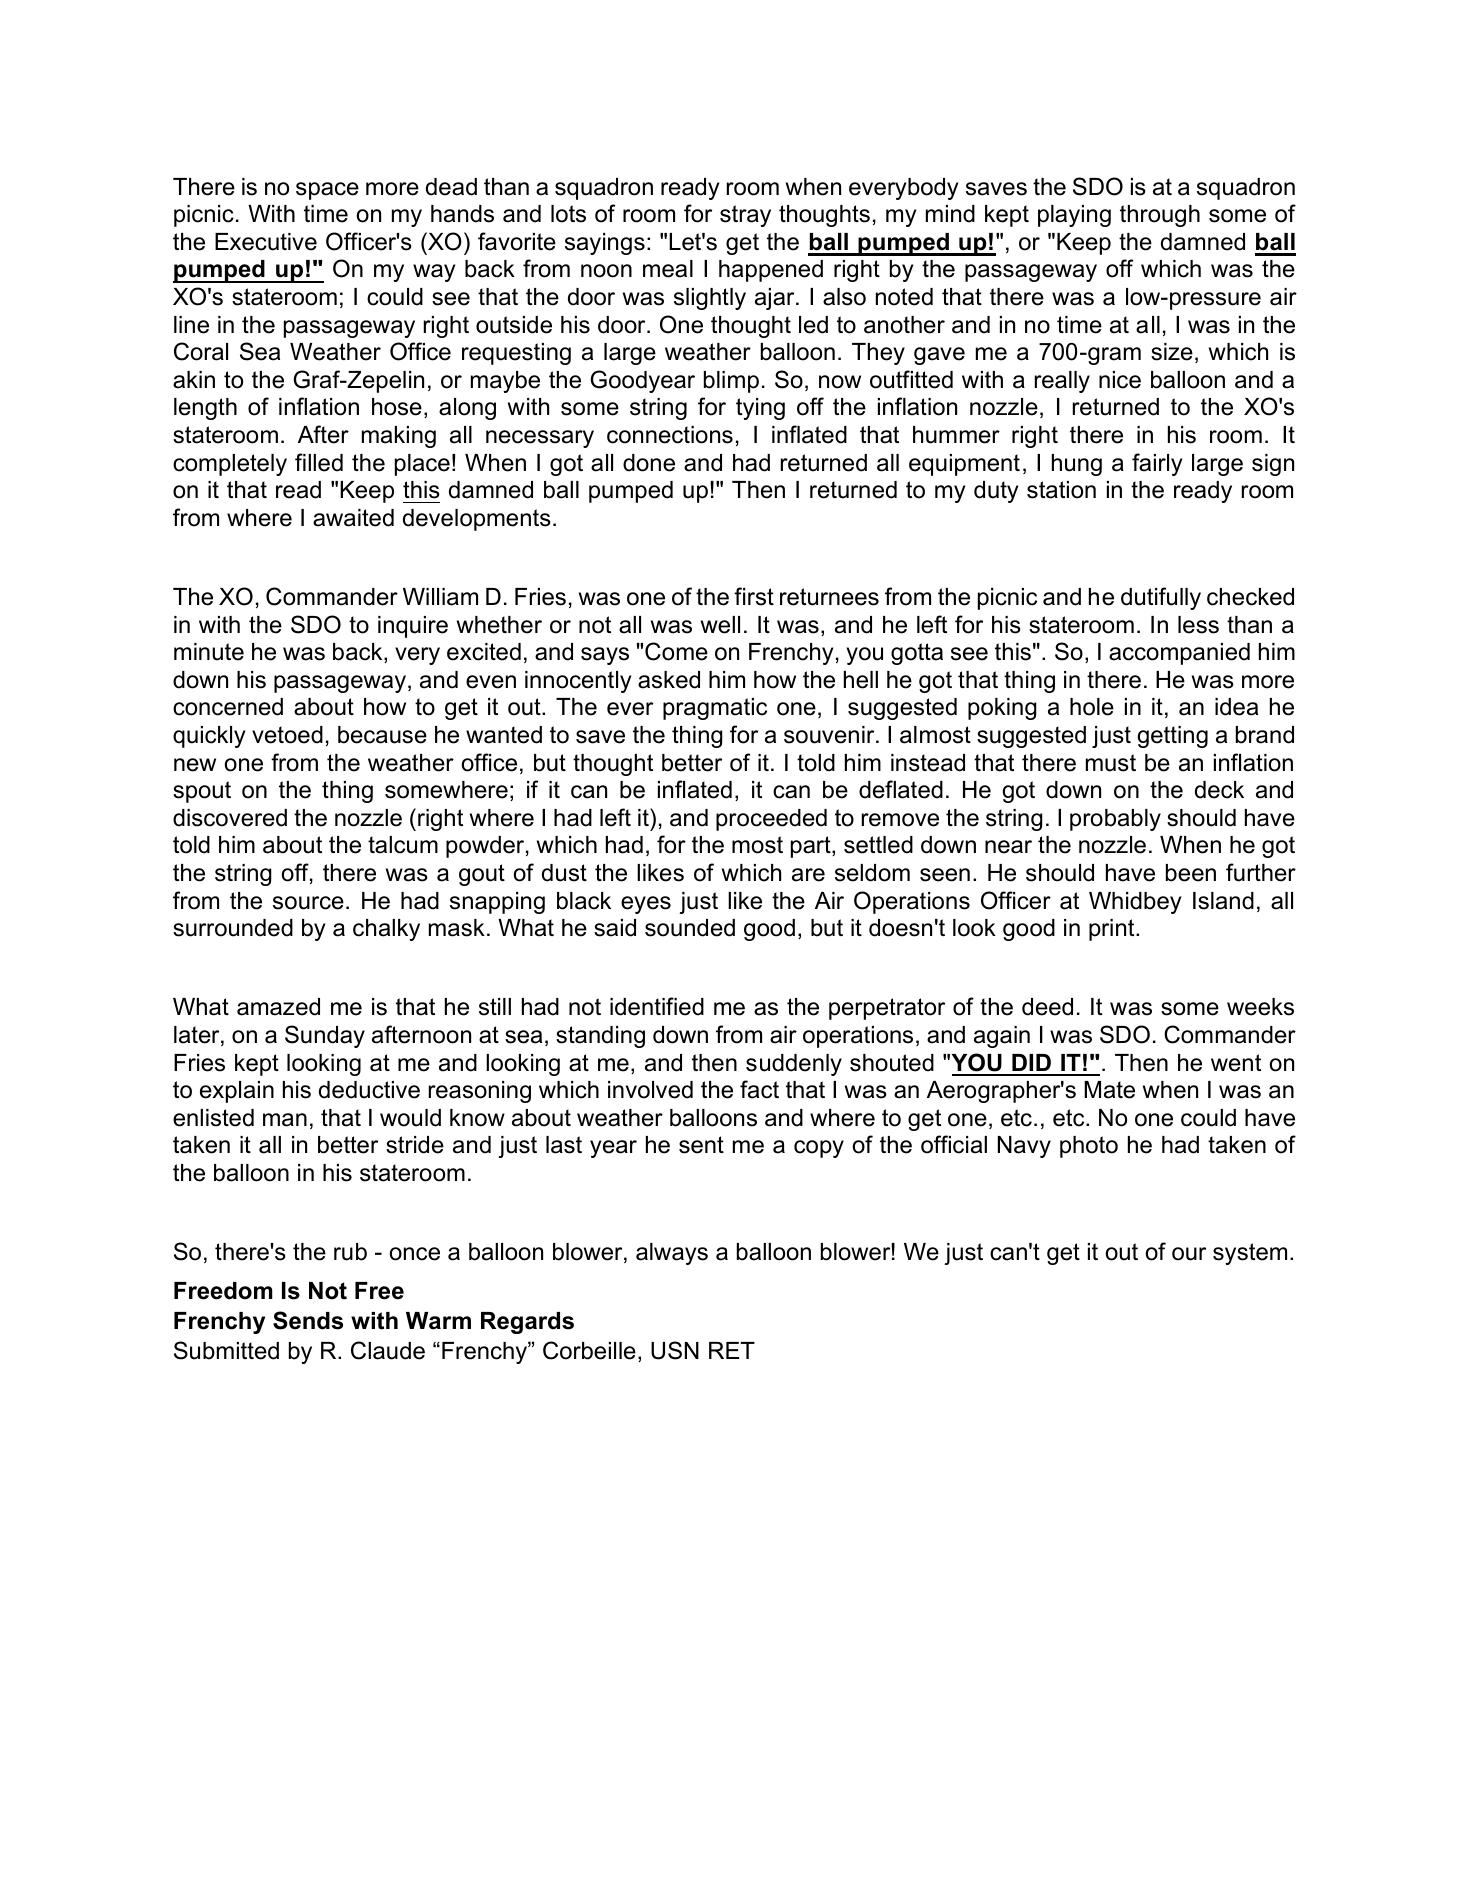 The height and width of the image is (1901, 1469). Describe the element at coordinates (1160, 216) in the image. I see `through` at that location.
